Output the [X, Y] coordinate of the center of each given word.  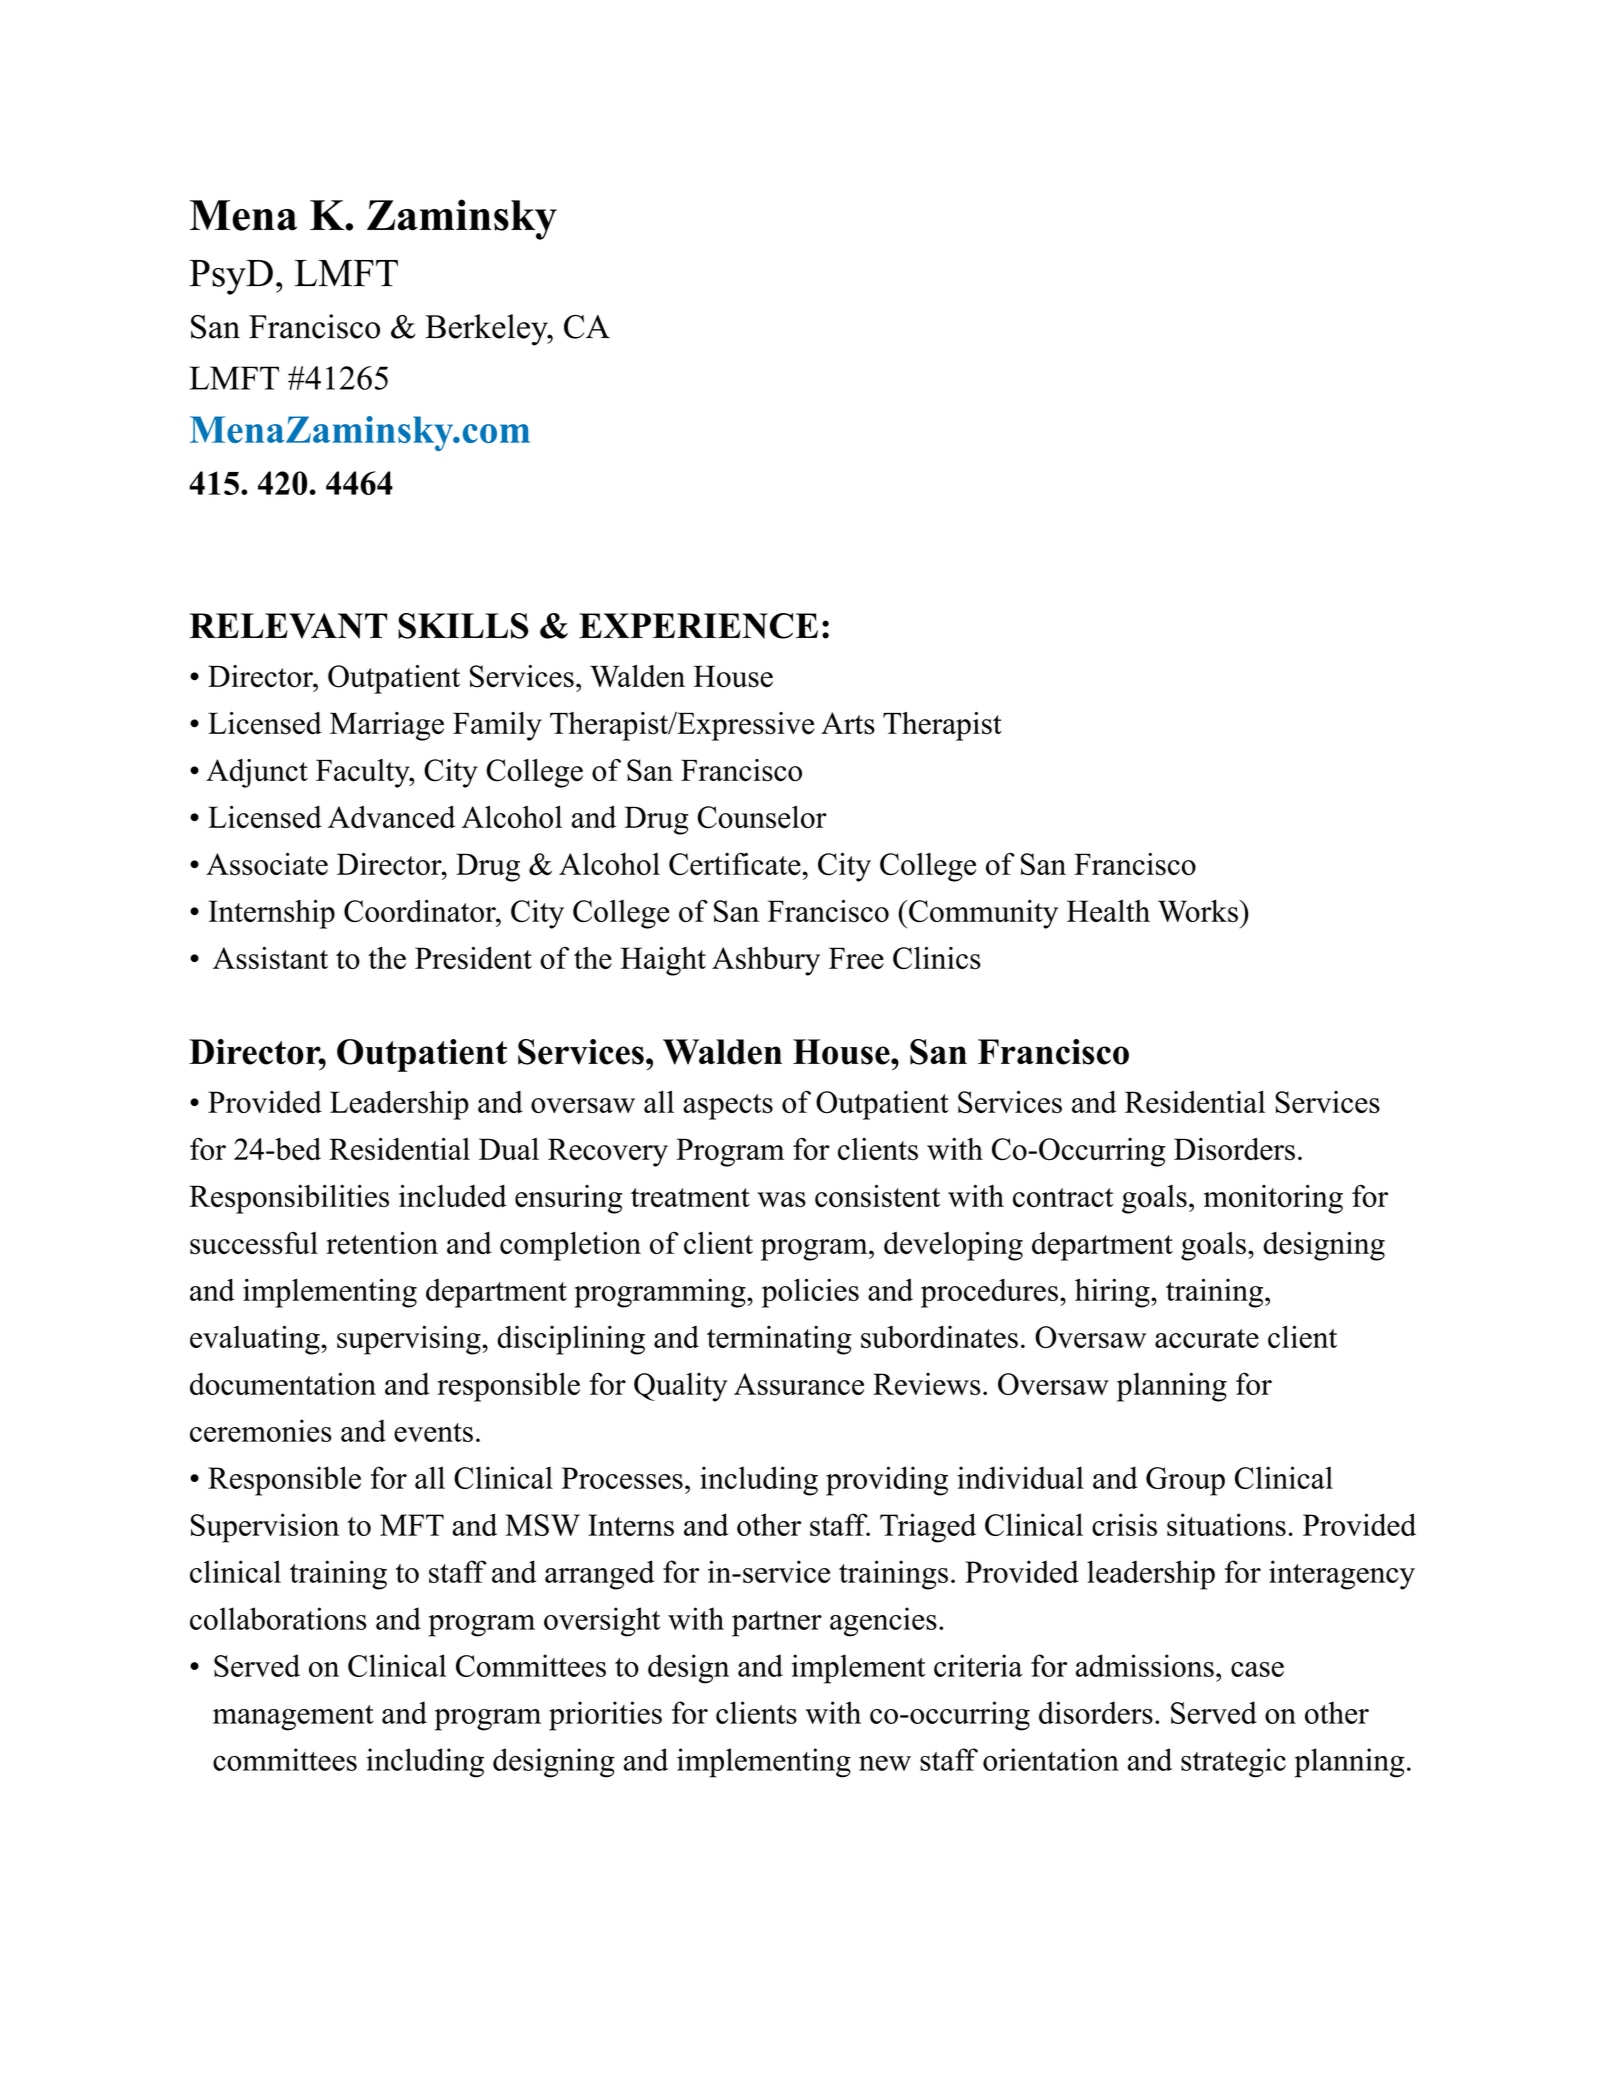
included [453, 1196]
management [293, 1718]
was [782, 1200]
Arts [848, 723]
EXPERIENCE [698, 626]
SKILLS [463, 626]
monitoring [1273, 1199]
